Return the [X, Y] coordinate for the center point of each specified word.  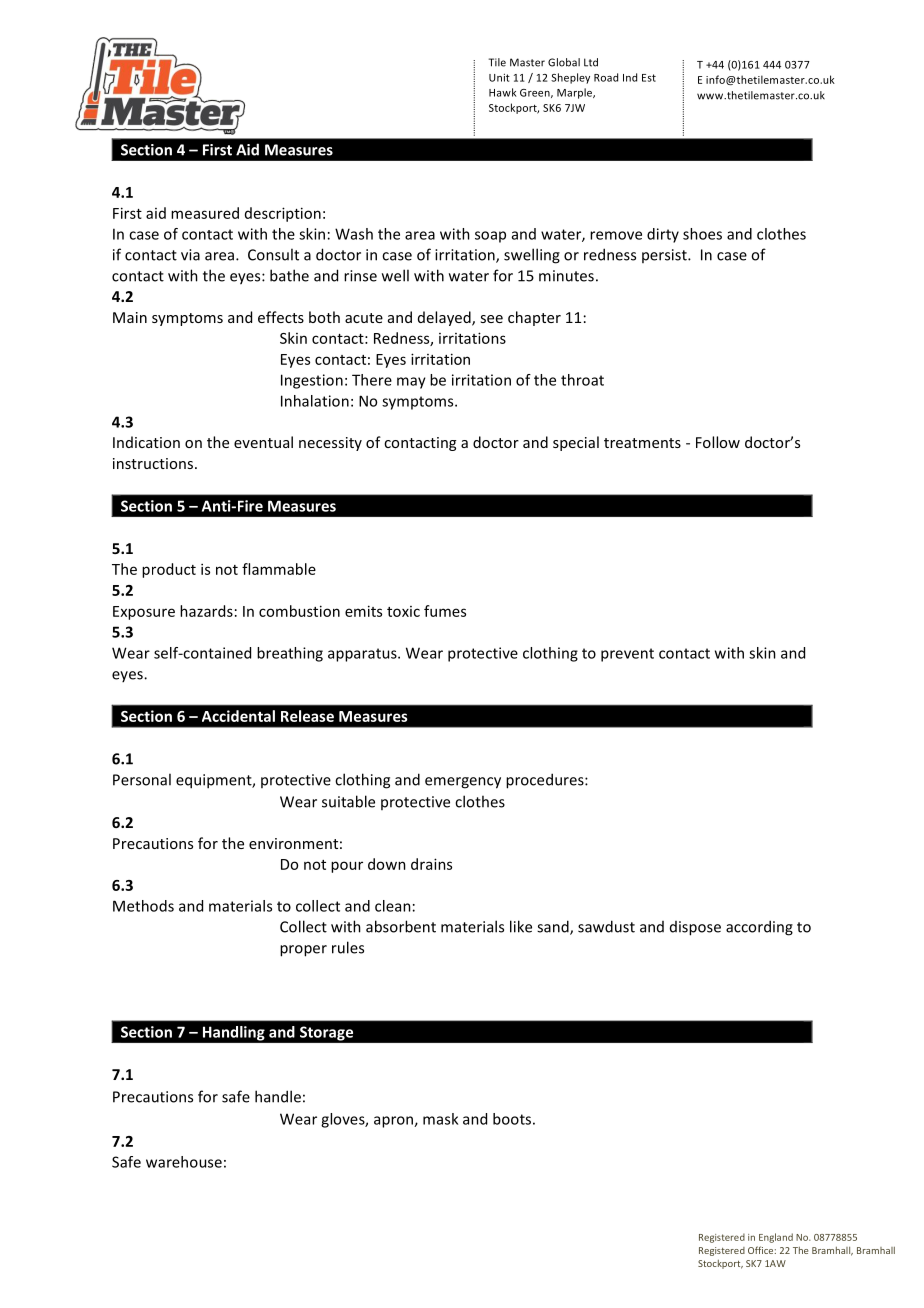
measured [205, 213]
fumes [445, 611]
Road [606, 77]
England [776, 1238]
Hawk [503, 92]
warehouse [184, 1162]
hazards [206, 611]
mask [440, 1119]
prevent [627, 655]
